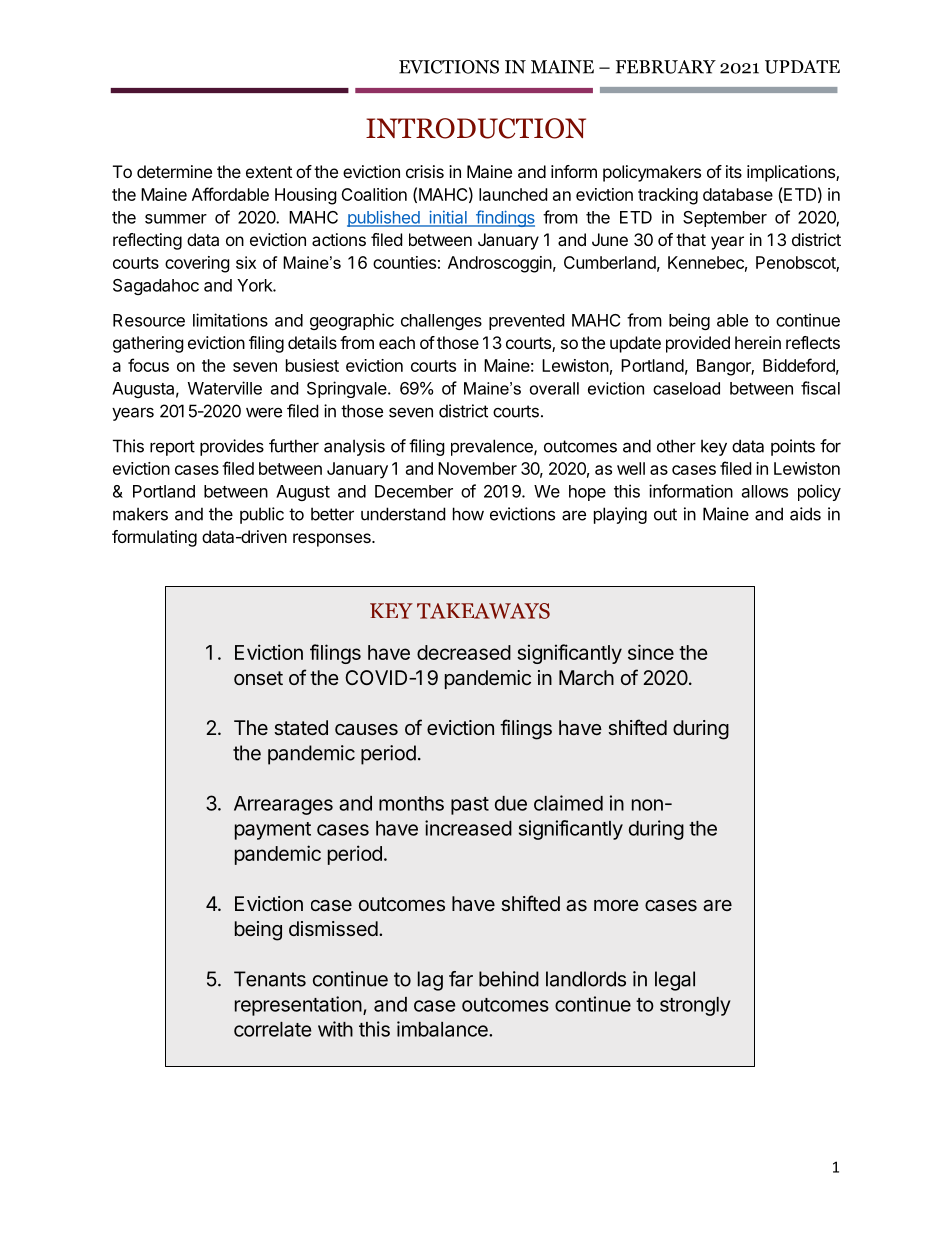  What do you see at coordinates (476, 128) in the screenshot?
I see `INTRODUCTION` at bounding box center [476, 128].
